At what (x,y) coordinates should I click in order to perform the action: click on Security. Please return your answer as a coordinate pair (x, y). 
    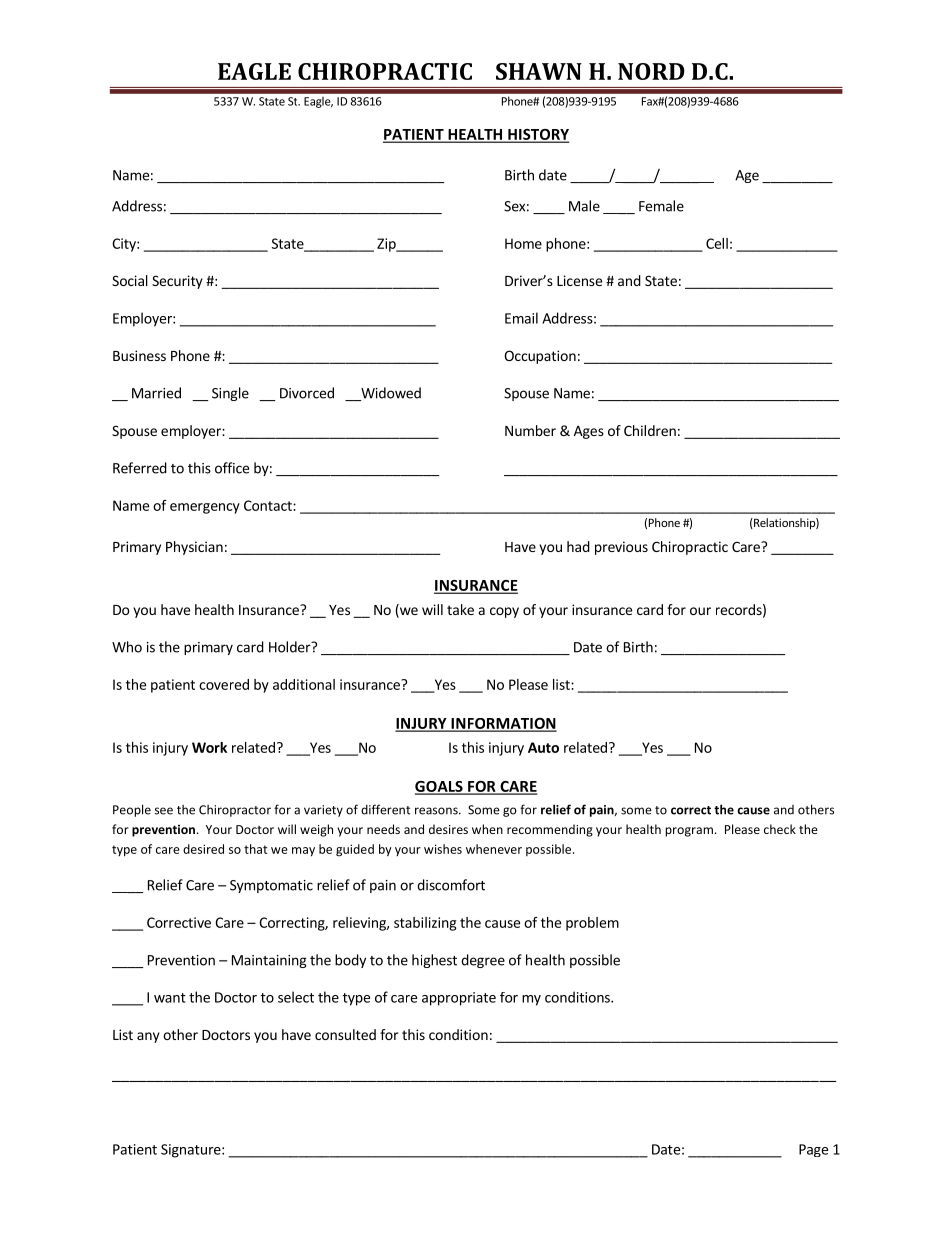
    Looking at the image, I should click on (177, 282).
